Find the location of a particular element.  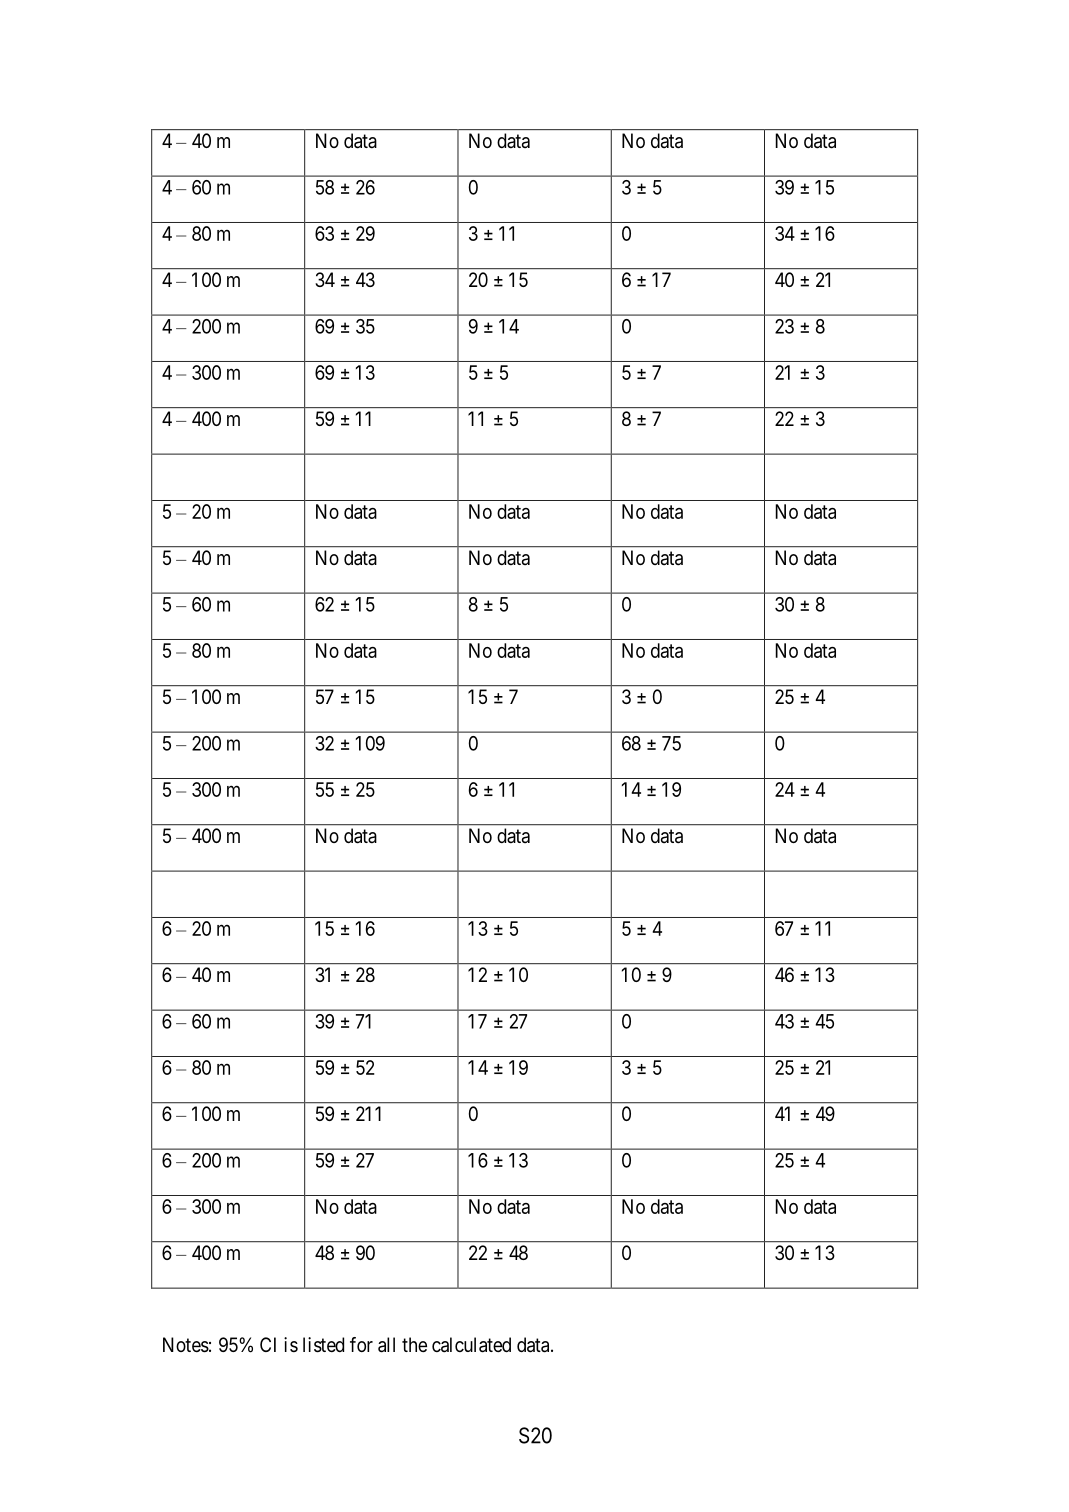

listed is located at coordinates (323, 1345).
